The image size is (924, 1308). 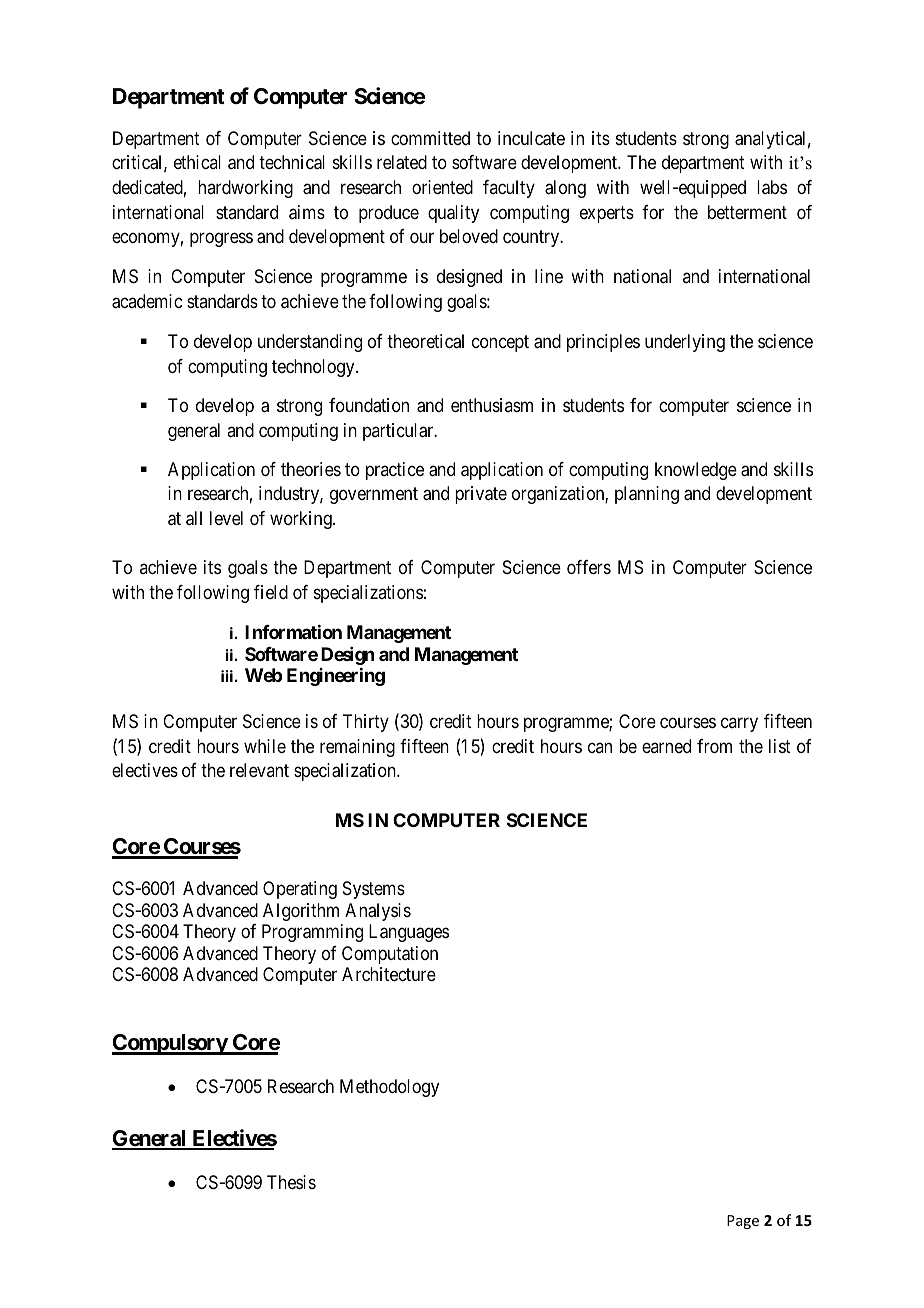 What do you see at coordinates (442, 187) in the screenshot?
I see `oriented` at bounding box center [442, 187].
